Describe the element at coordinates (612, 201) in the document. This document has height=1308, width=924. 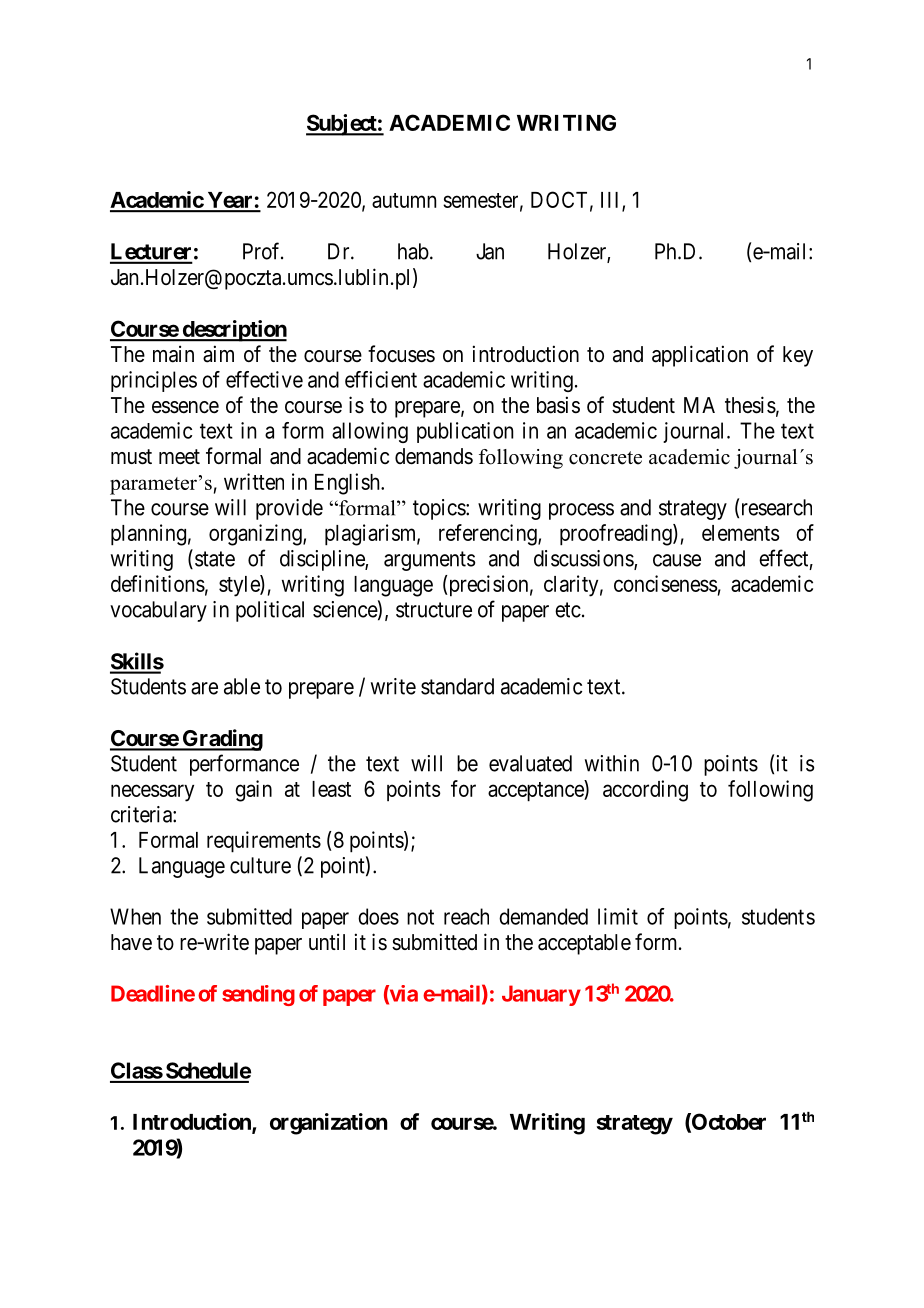
I see `III` at that location.
